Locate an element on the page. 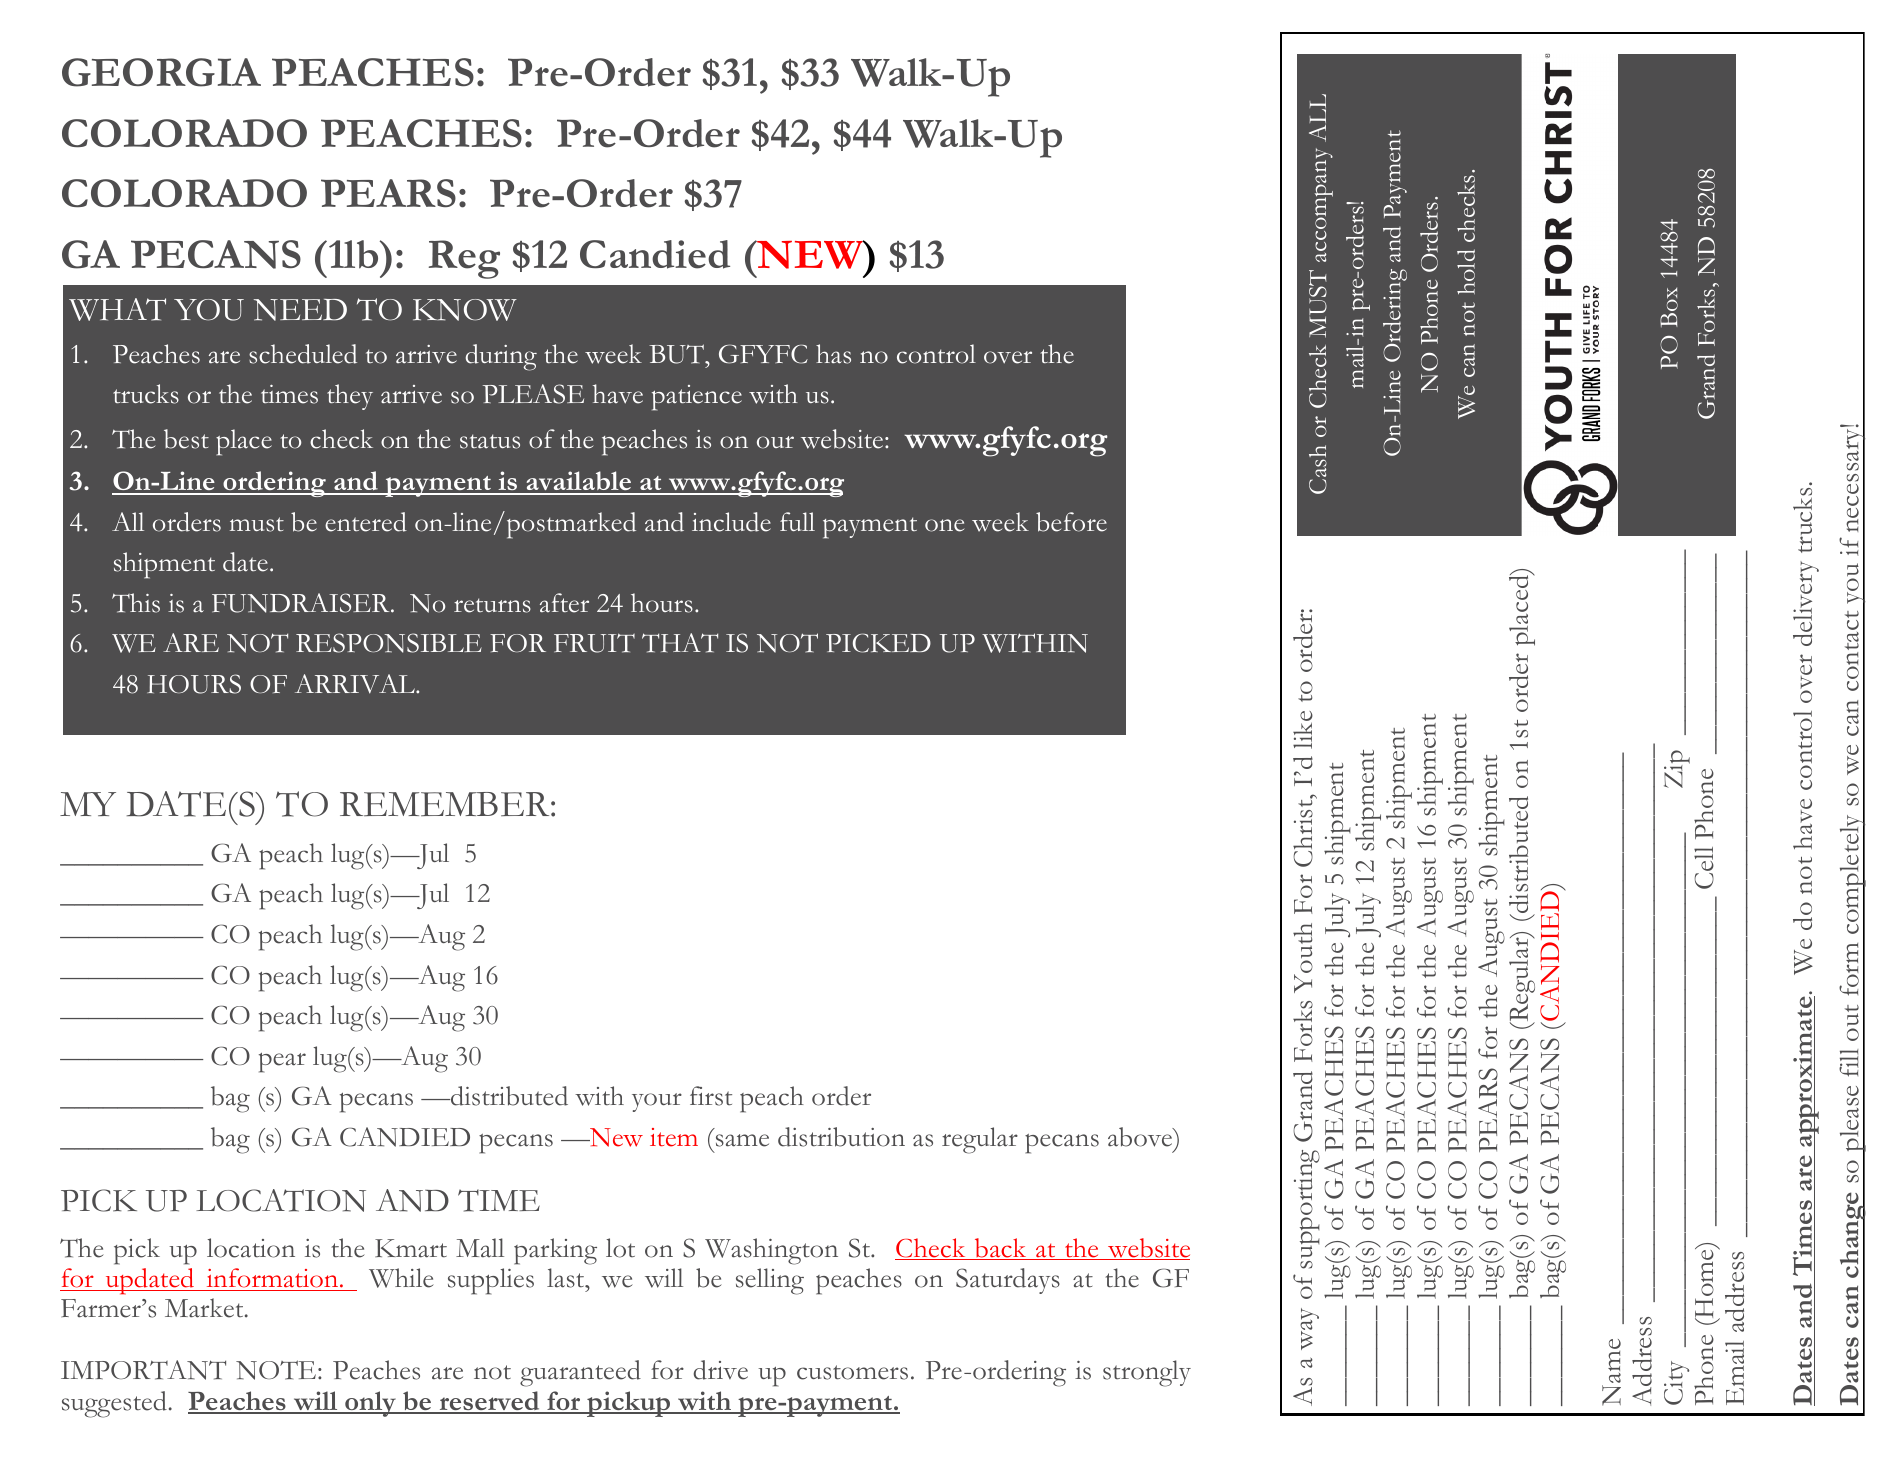  your is located at coordinates (657, 1102).
